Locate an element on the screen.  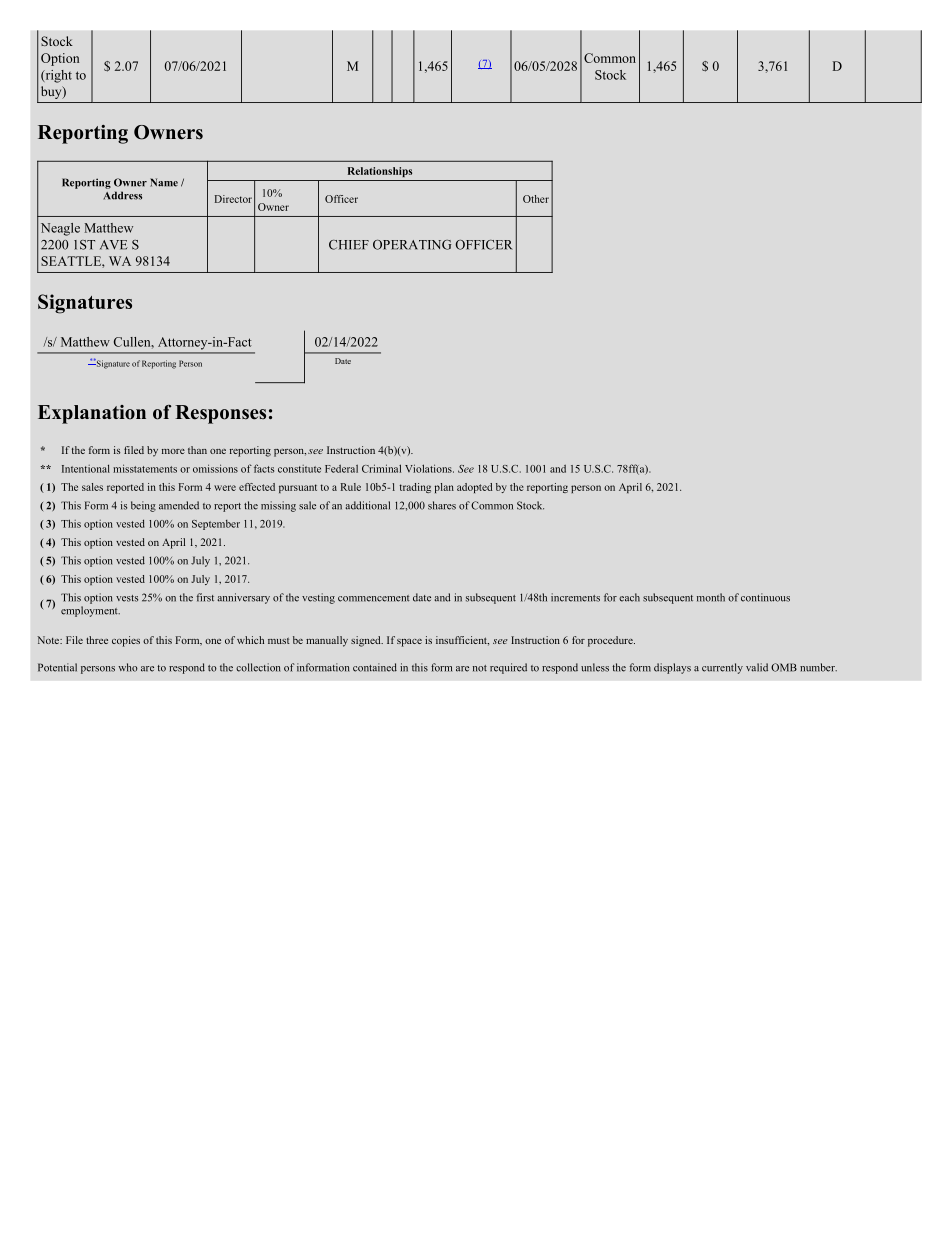
Relationships is located at coordinates (380, 172).
